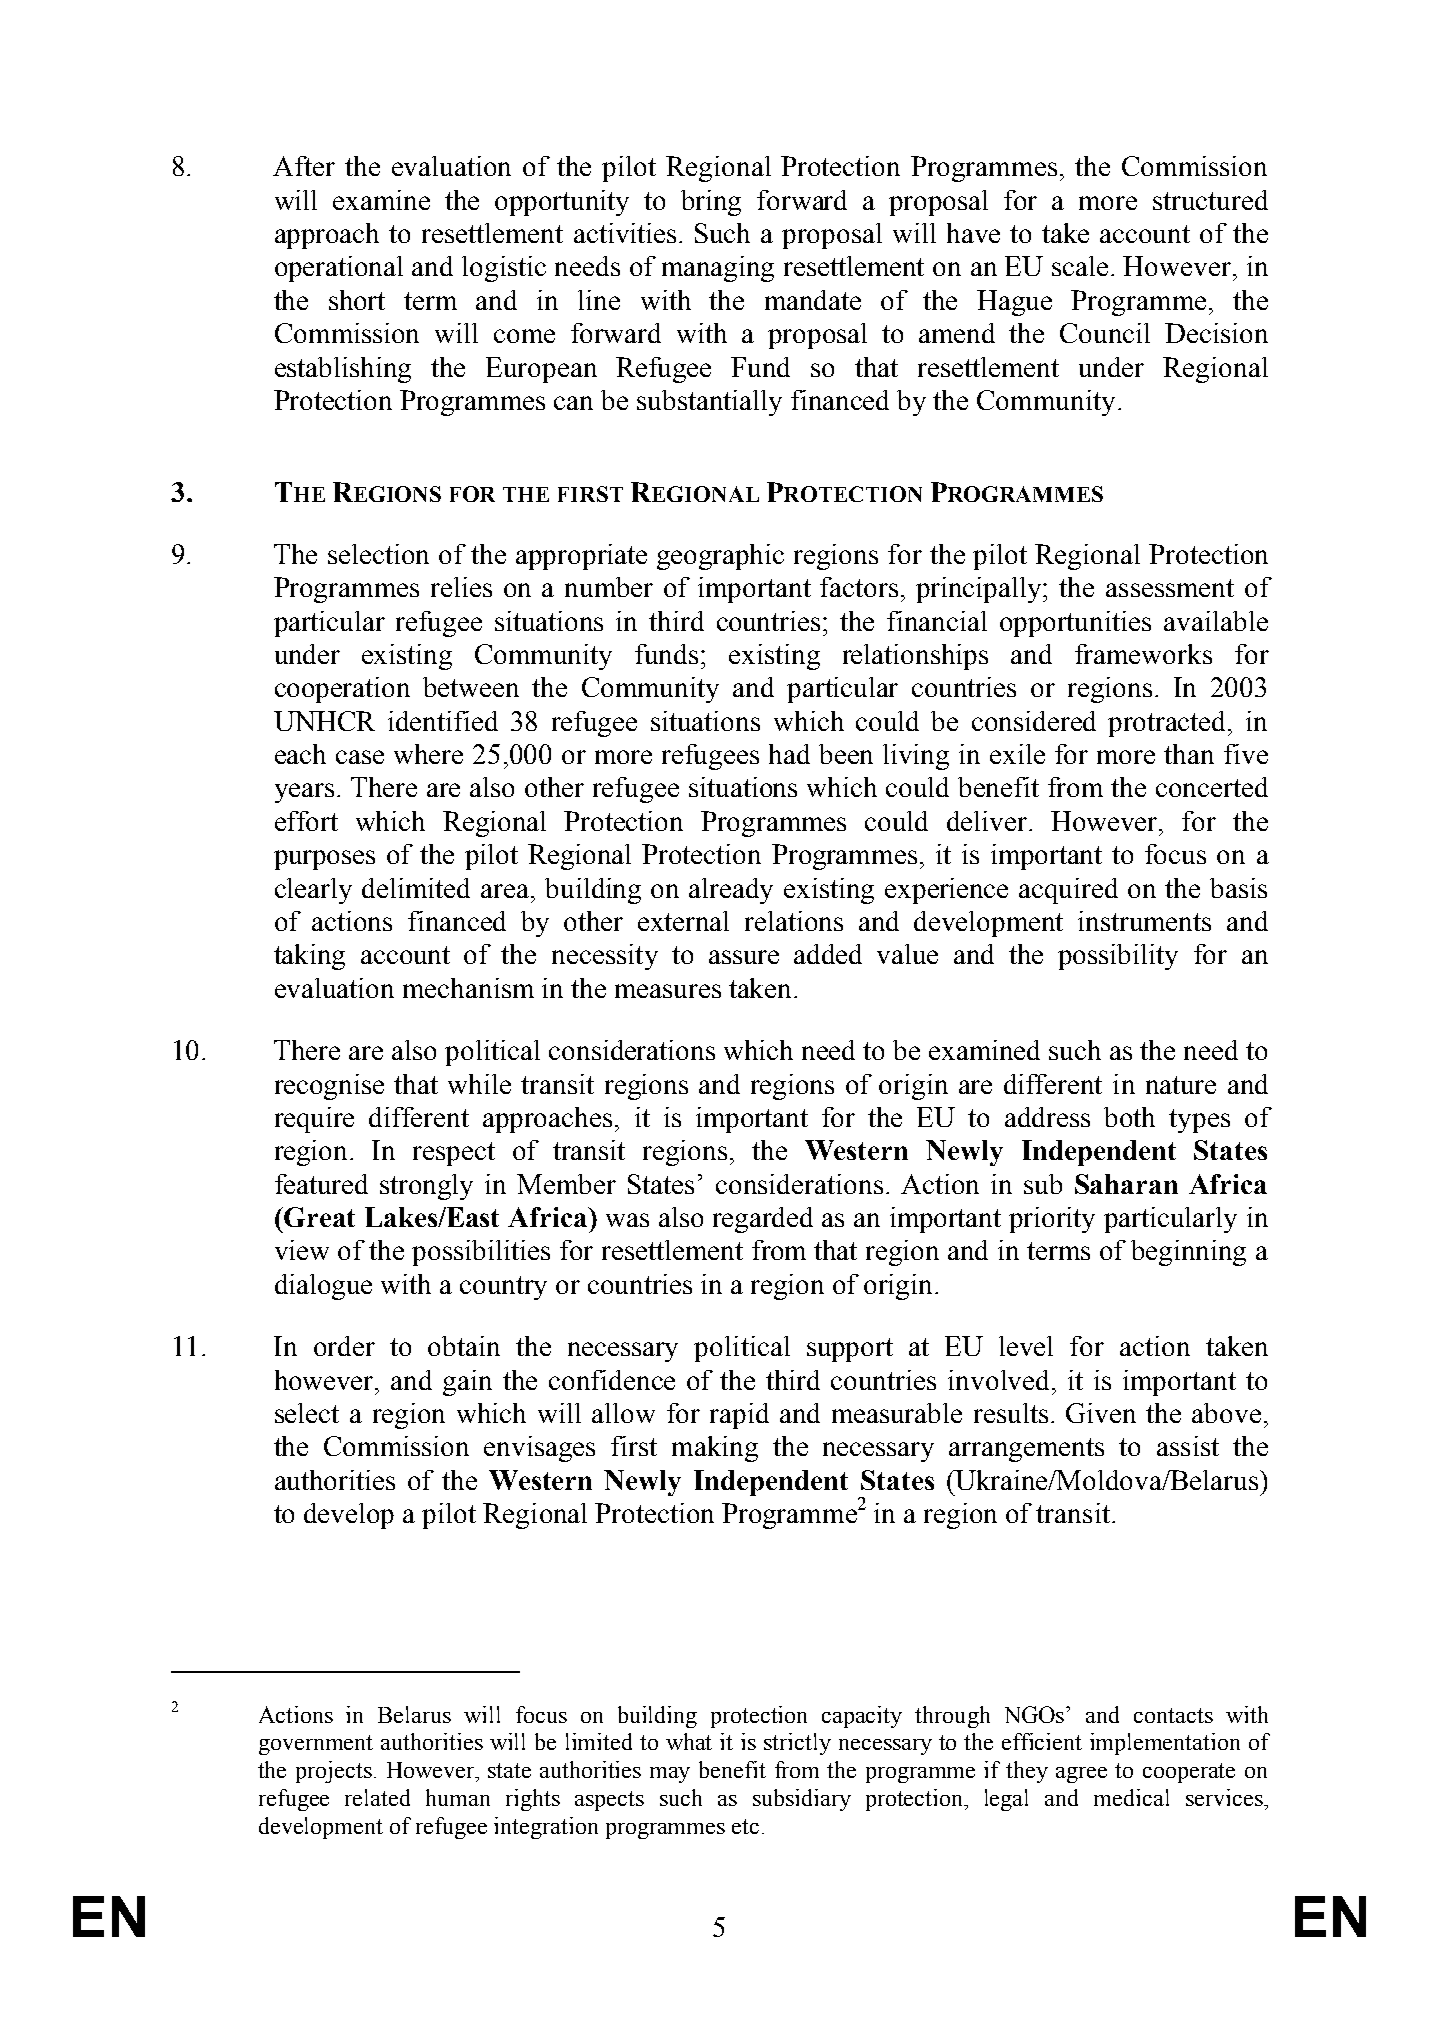 This screenshot has width=1439, height=2037. What do you see at coordinates (1101, 1413) in the screenshot?
I see `Given` at bounding box center [1101, 1413].
